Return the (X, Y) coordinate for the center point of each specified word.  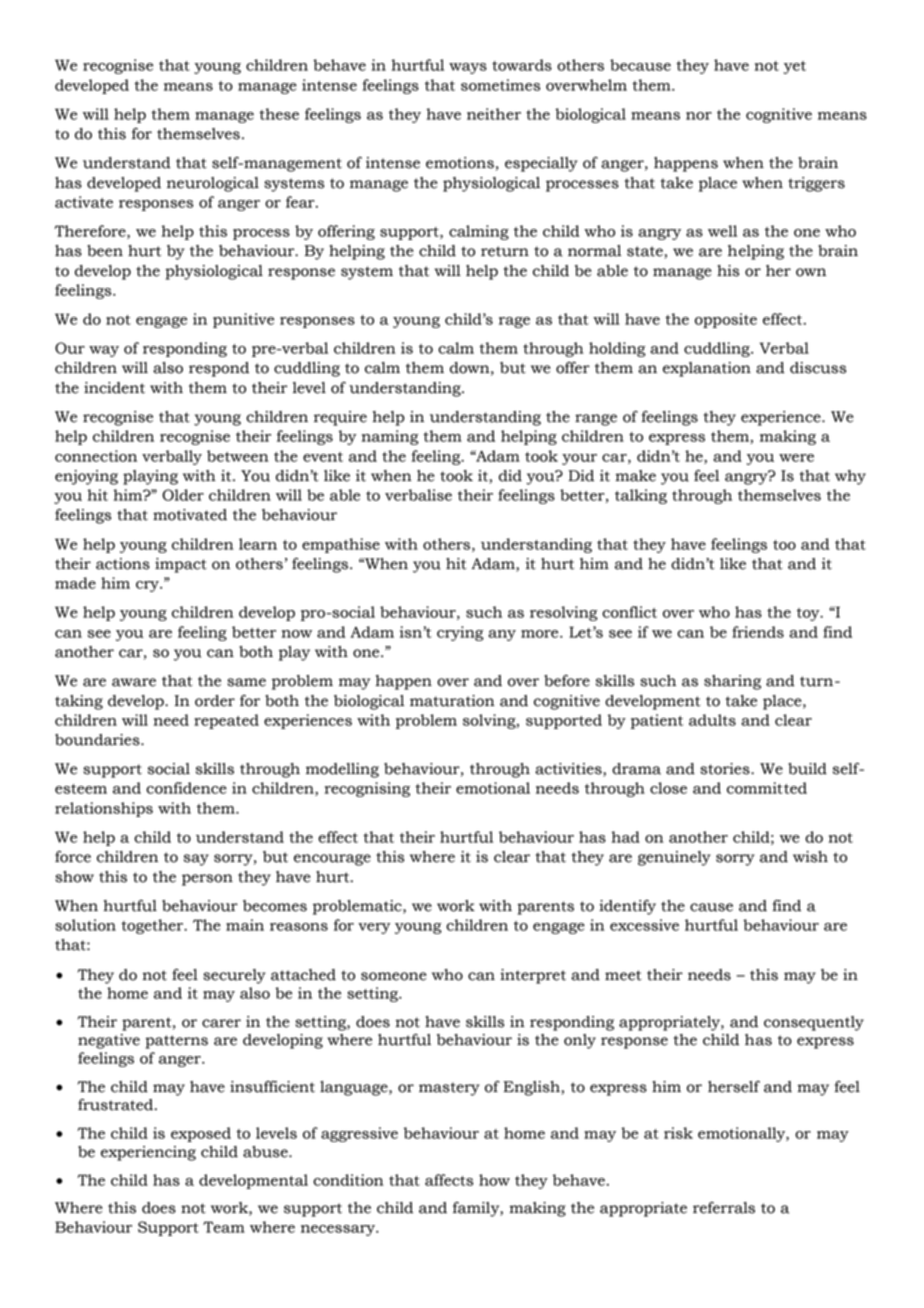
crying (460, 633)
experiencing (148, 1153)
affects (449, 1180)
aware (134, 682)
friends (758, 632)
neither (494, 114)
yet (795, 67)
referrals (724, 1208)
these (279, 114)
